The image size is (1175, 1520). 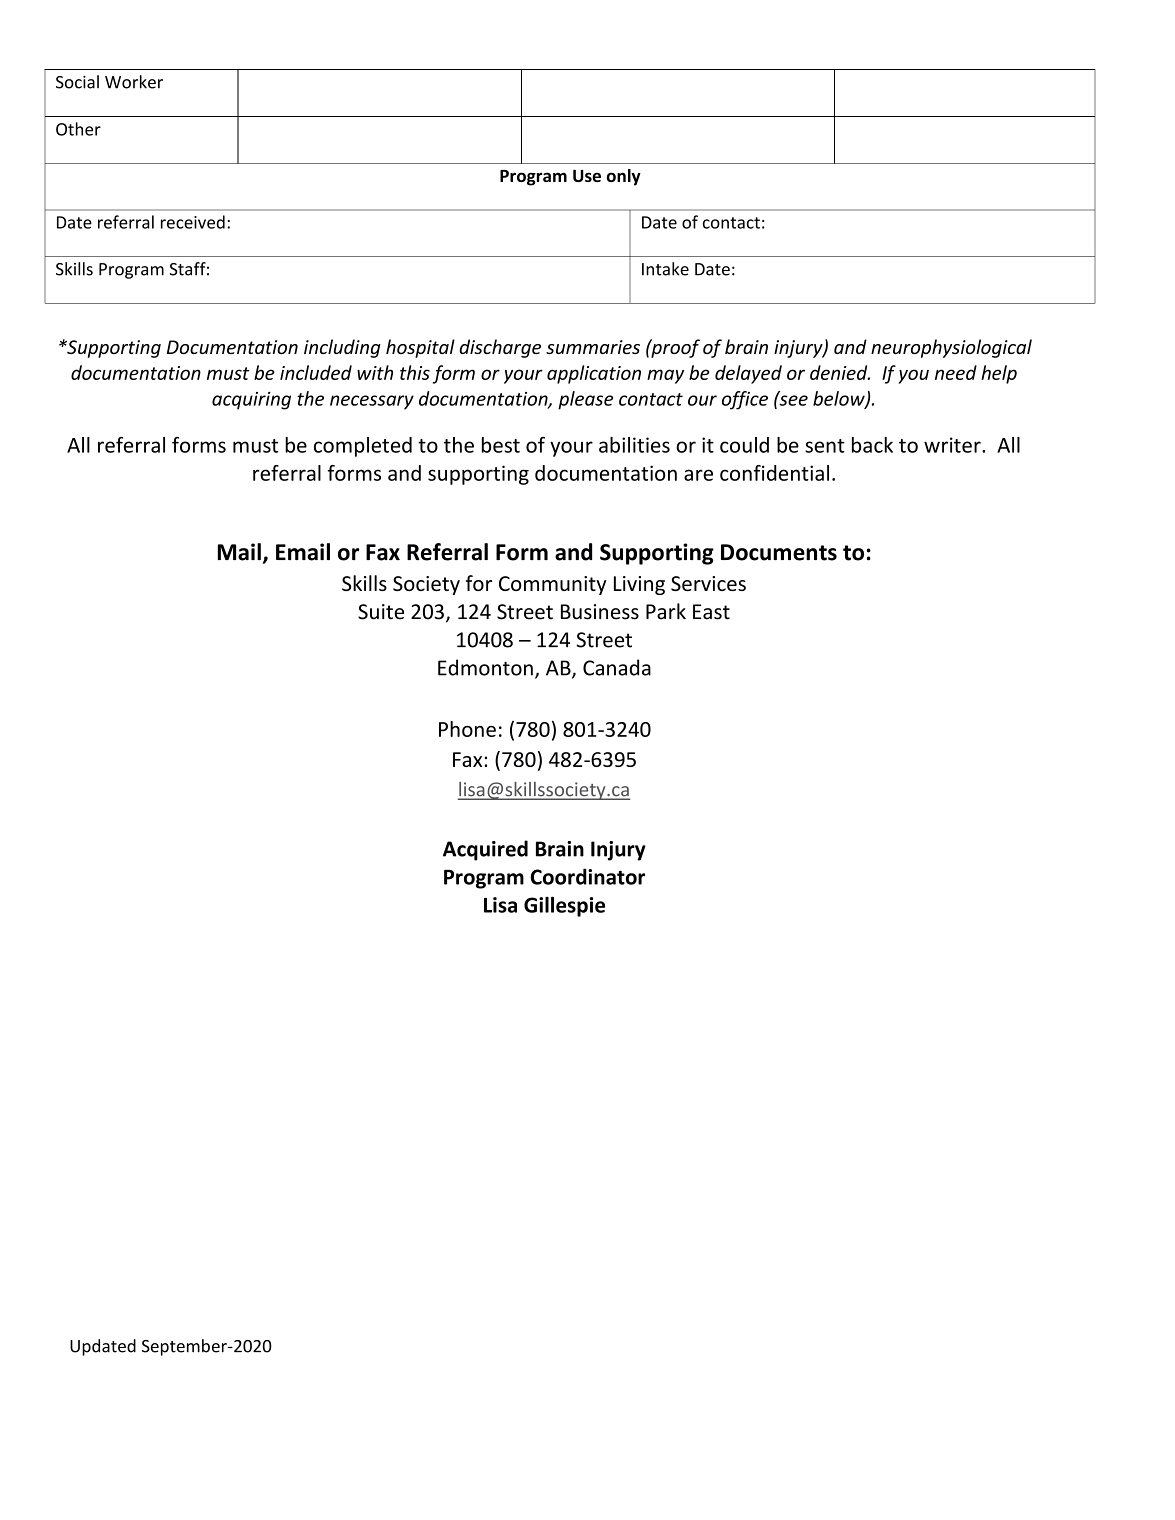 I want to click on Worker, so click(x=134, y=82).
